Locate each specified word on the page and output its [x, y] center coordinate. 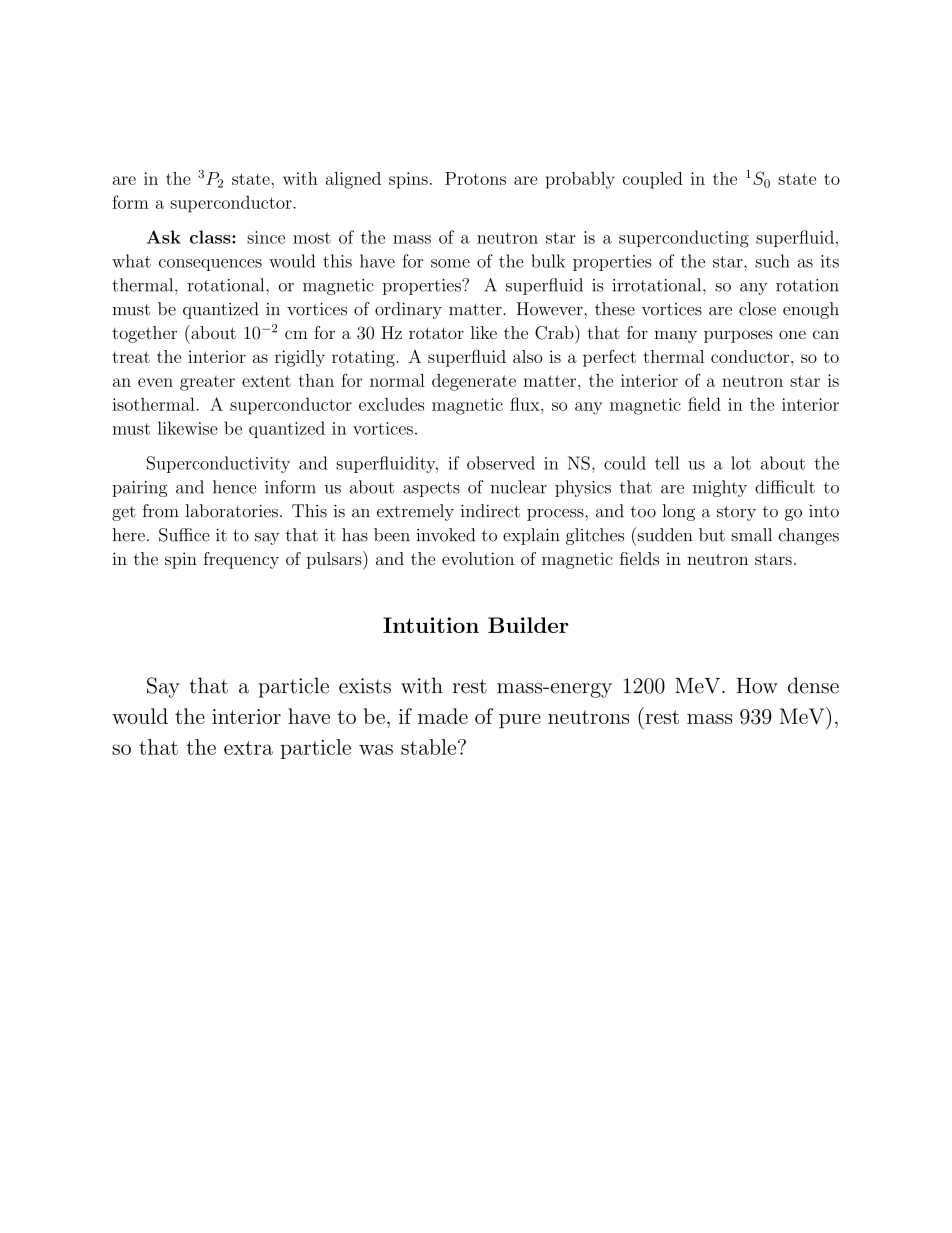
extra [248, 748]
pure [520, 721]
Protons [475, 178]
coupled [653, 180]
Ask [163, 237]
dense [813, 685]
